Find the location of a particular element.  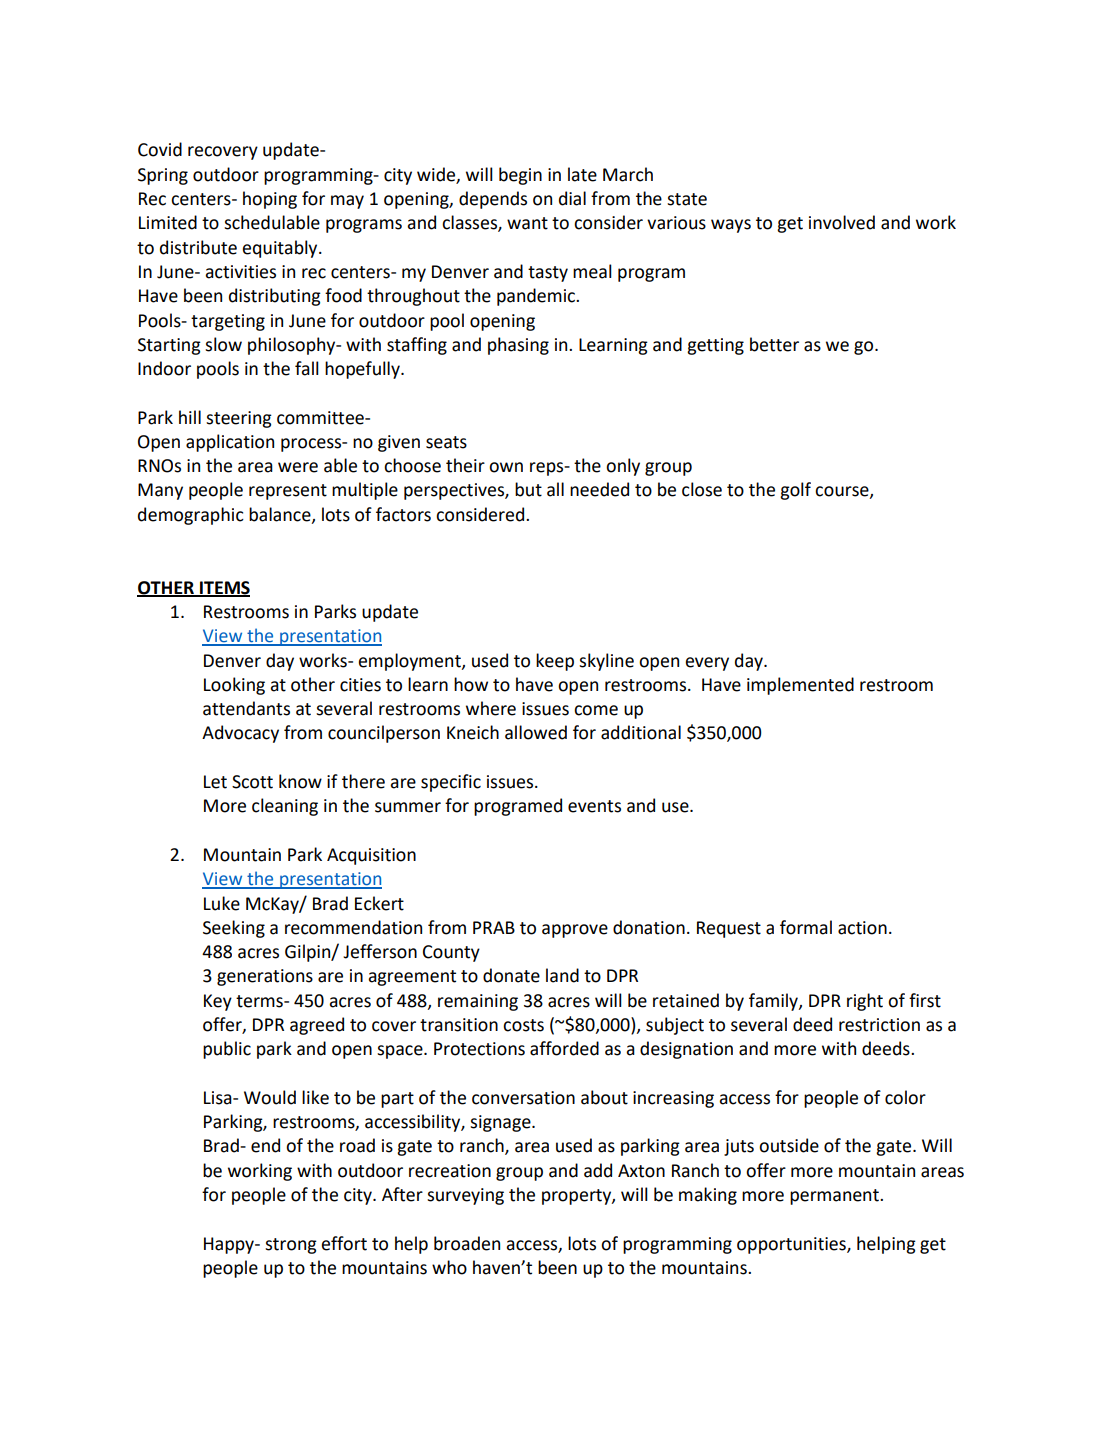

Luke is located at coordinates (222, 903).
